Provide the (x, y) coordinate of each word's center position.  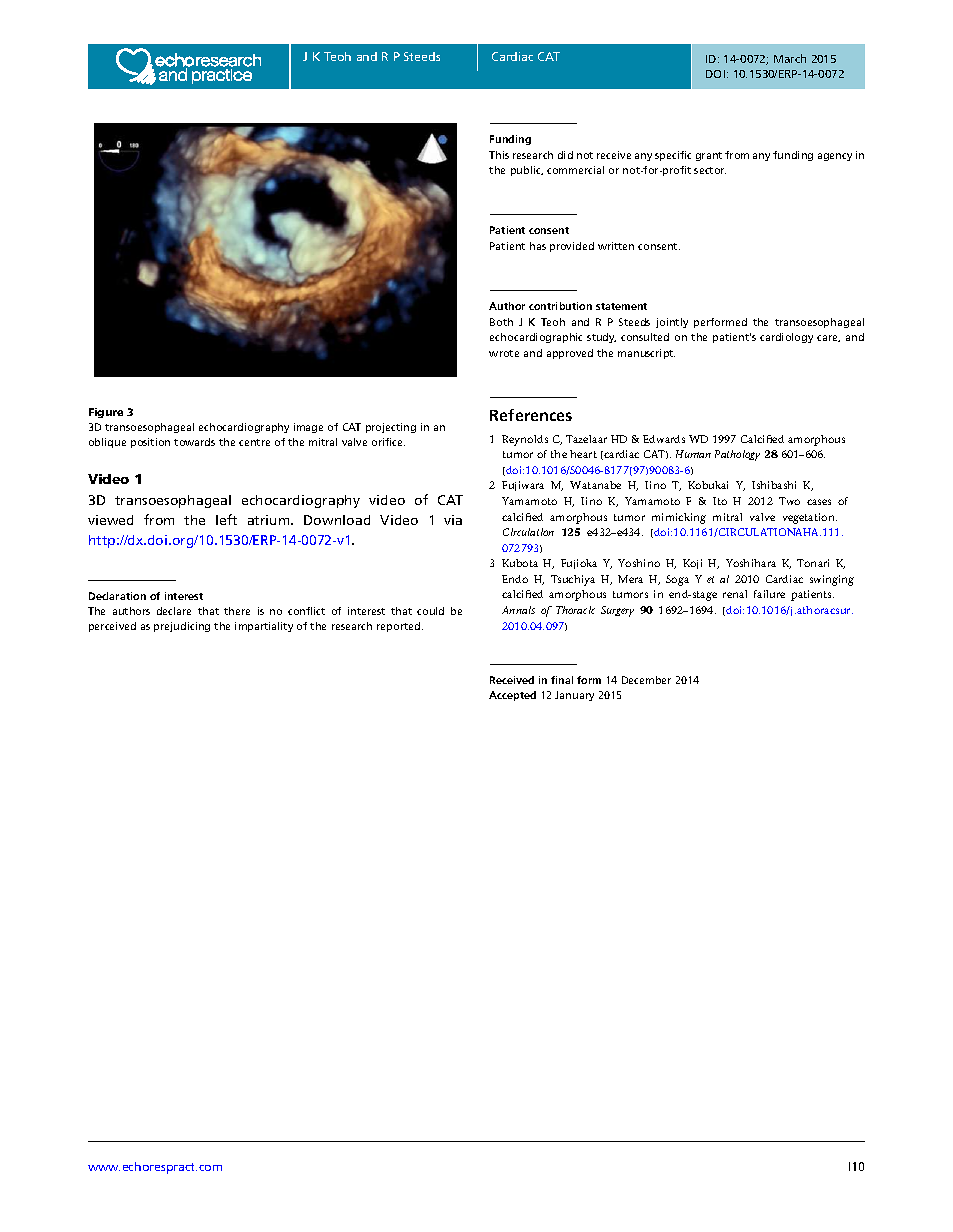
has (538, 246)
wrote (504, 353)
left (226, 519)
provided (572, 247)
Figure (106, 413)
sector (710, 170)
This (499, 155)
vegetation (810, 518)
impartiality (264, 627)
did (565, 155)
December (646, 680)
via (453, 520)
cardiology (786, 338)
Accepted (512, 696)
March (790, 58)
